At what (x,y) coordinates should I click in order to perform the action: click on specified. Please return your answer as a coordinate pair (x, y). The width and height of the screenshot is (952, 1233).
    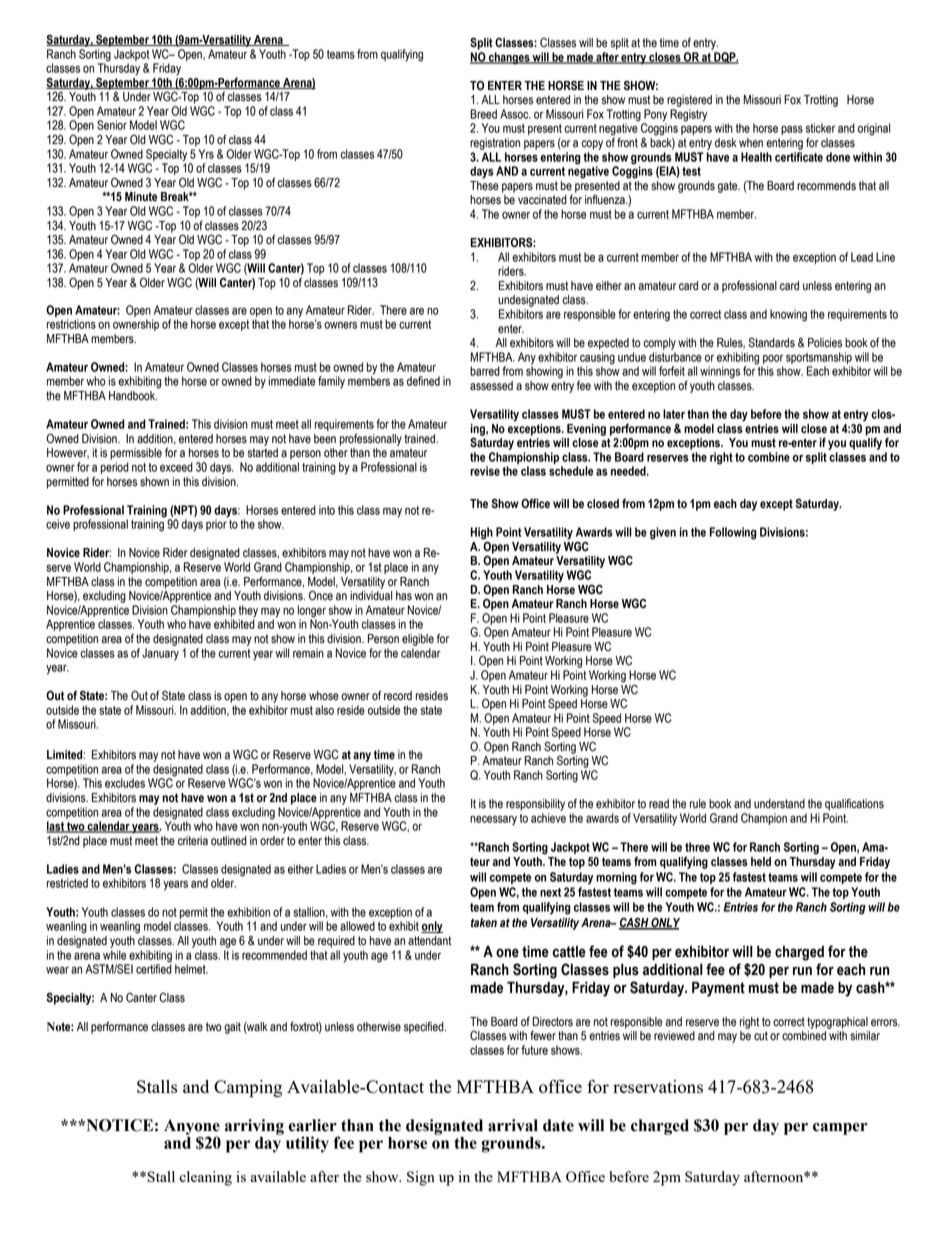
    Looking at the image, I should click on (425, 1027).
